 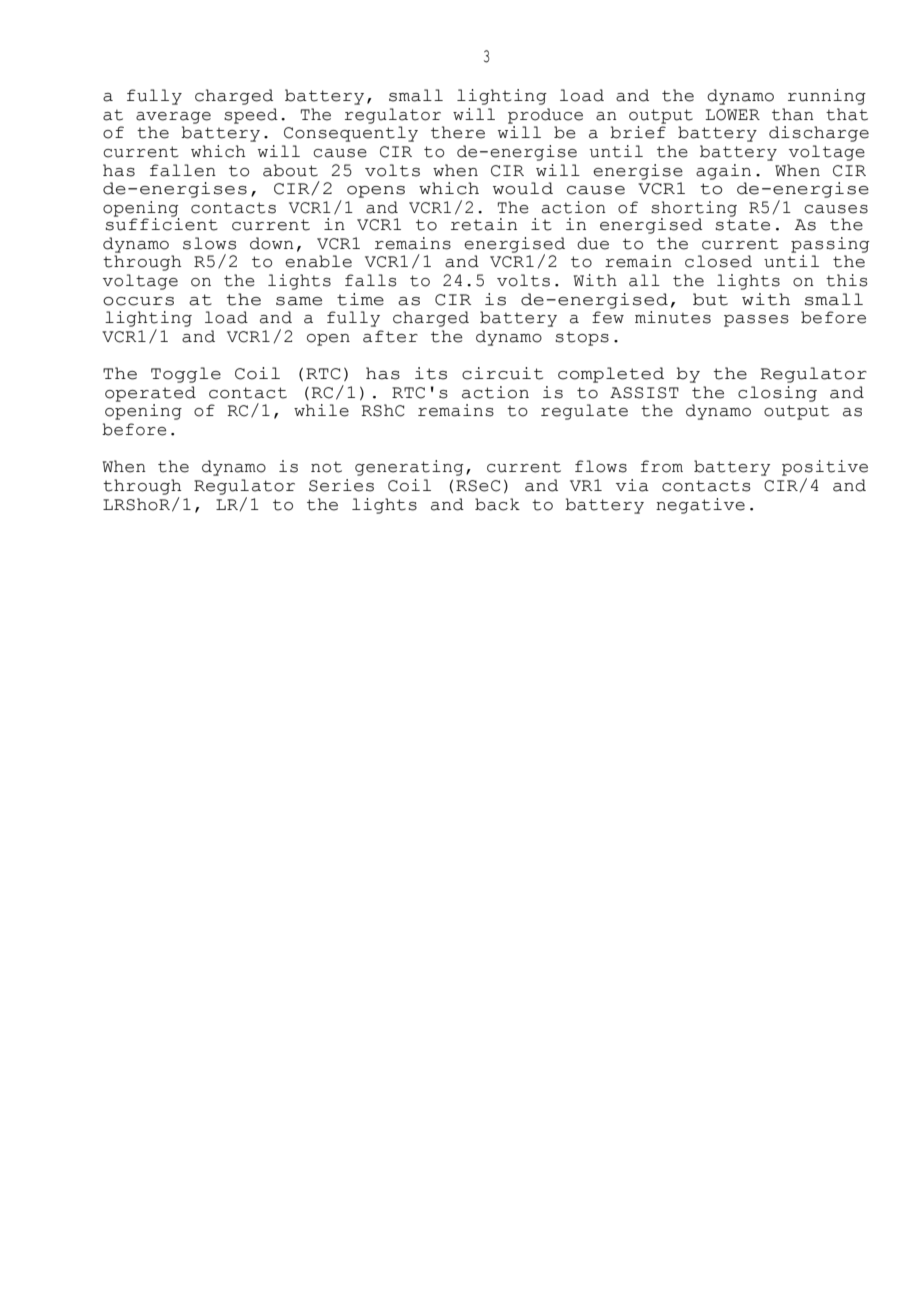 I want to click on Series, so click(x=341, y=485).
